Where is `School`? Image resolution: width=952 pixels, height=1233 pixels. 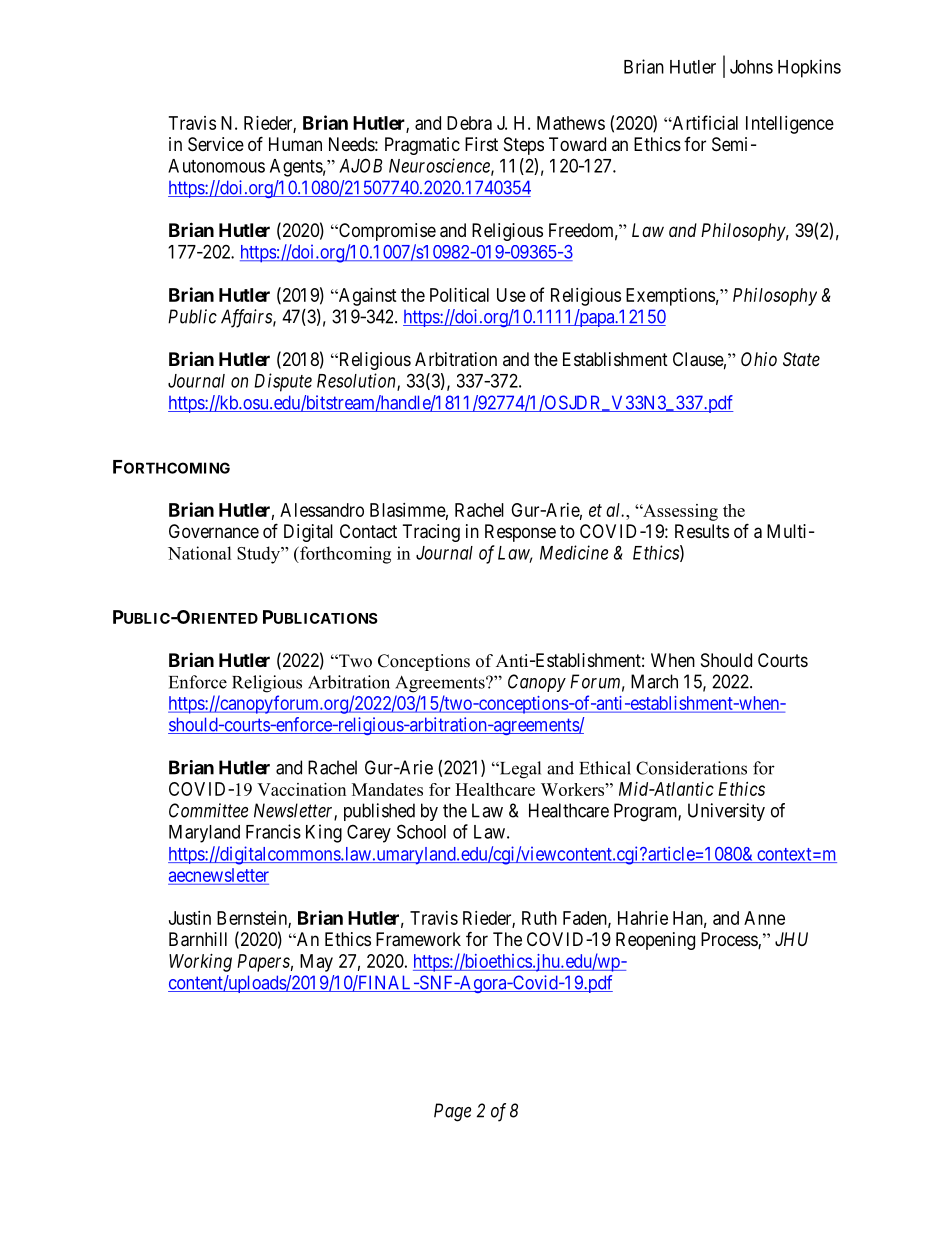 School is located at coordinates (421, 831).
